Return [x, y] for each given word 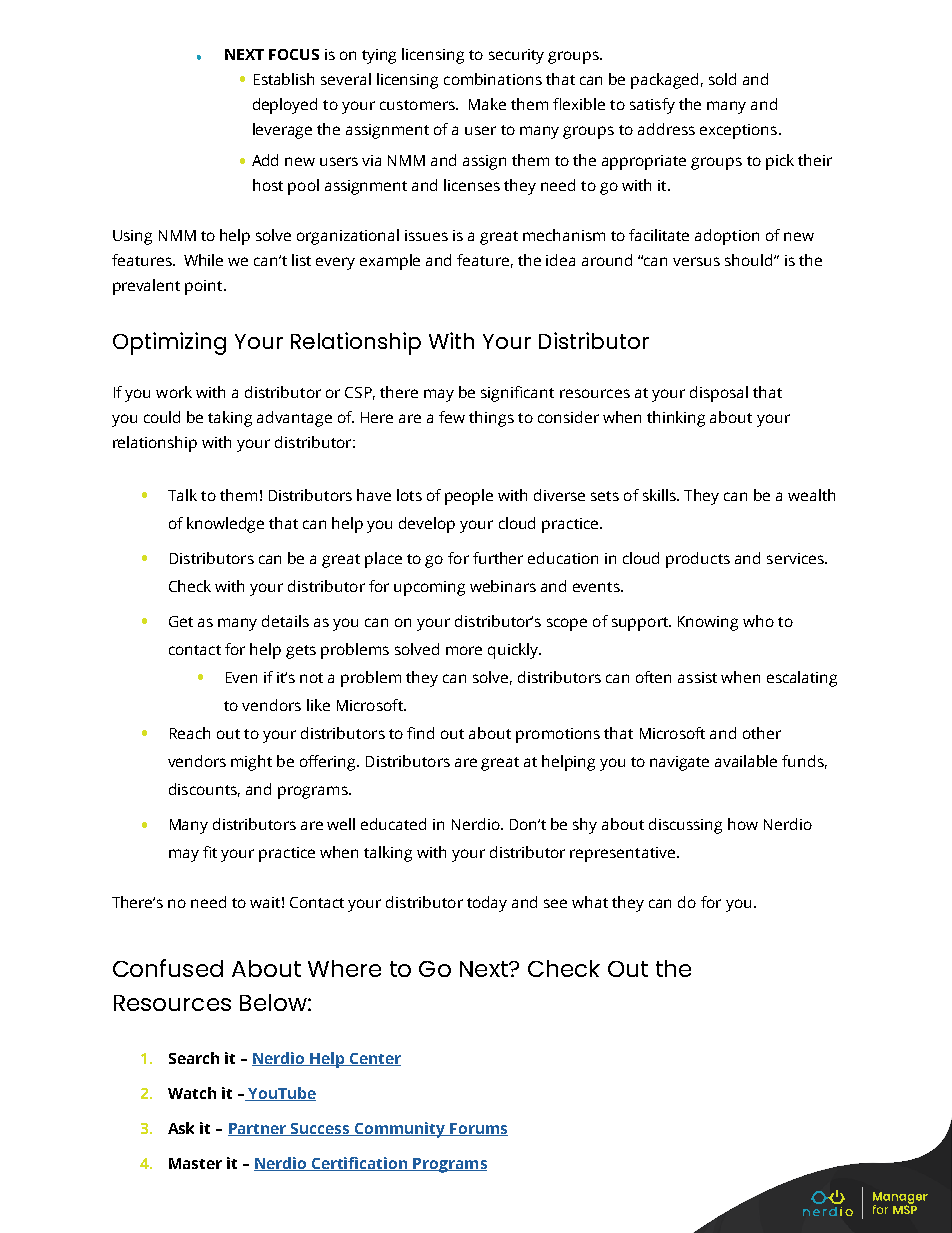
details [285, 621]
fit [210, 852]
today [487, 904]
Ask [181, 1128]
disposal [719, 394]
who [758, 621]
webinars [503, 586]
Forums [478, 1129]
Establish [284, 79]
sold [722, 79]
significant [517, 394]
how [743, 824]
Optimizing [169, 343]
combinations [493, 79]
